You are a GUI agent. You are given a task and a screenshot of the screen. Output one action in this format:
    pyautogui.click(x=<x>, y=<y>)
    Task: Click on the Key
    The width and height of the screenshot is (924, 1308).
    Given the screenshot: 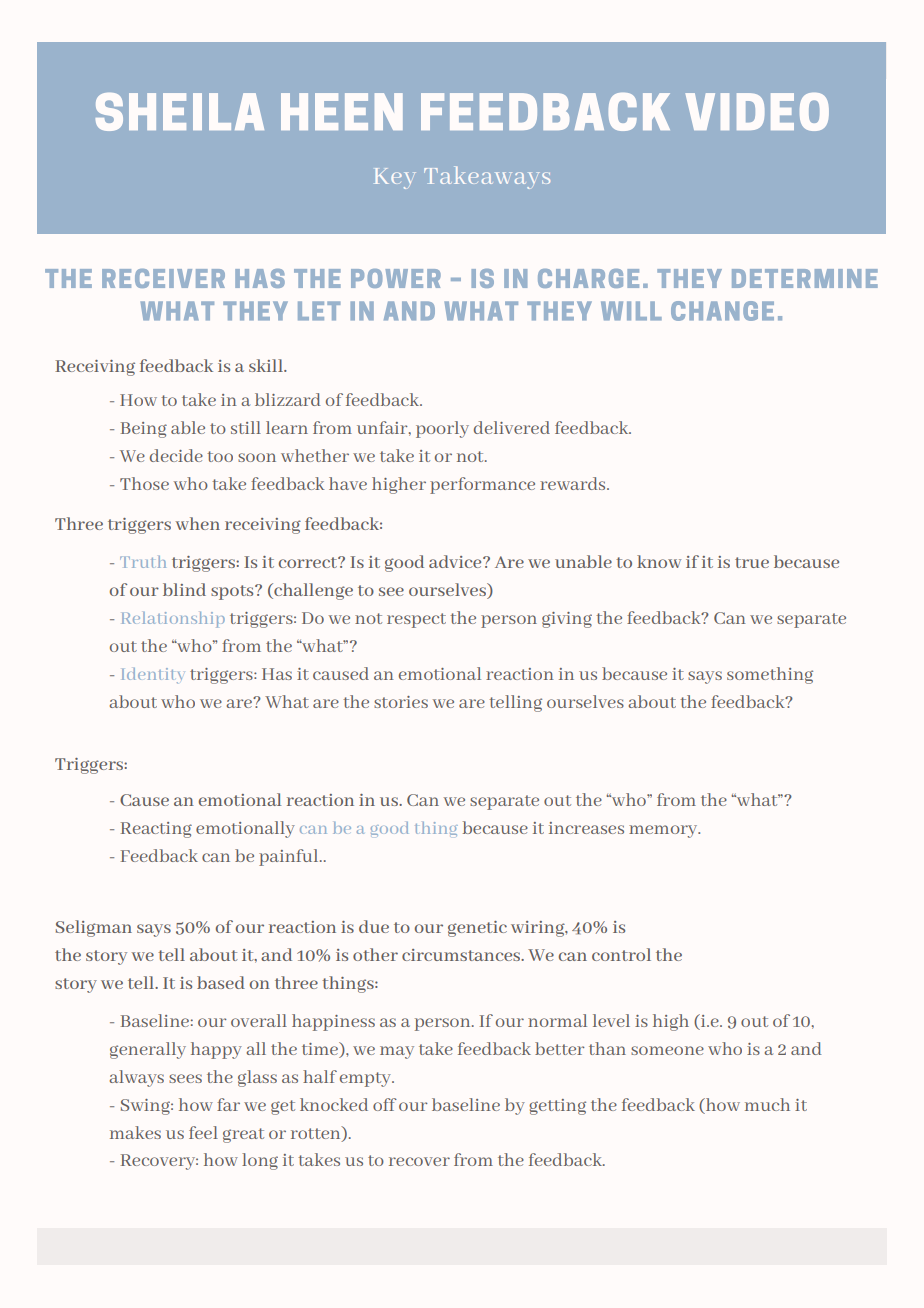 What is the action you would take?
    pyautogui.click(x=395, y=178)
